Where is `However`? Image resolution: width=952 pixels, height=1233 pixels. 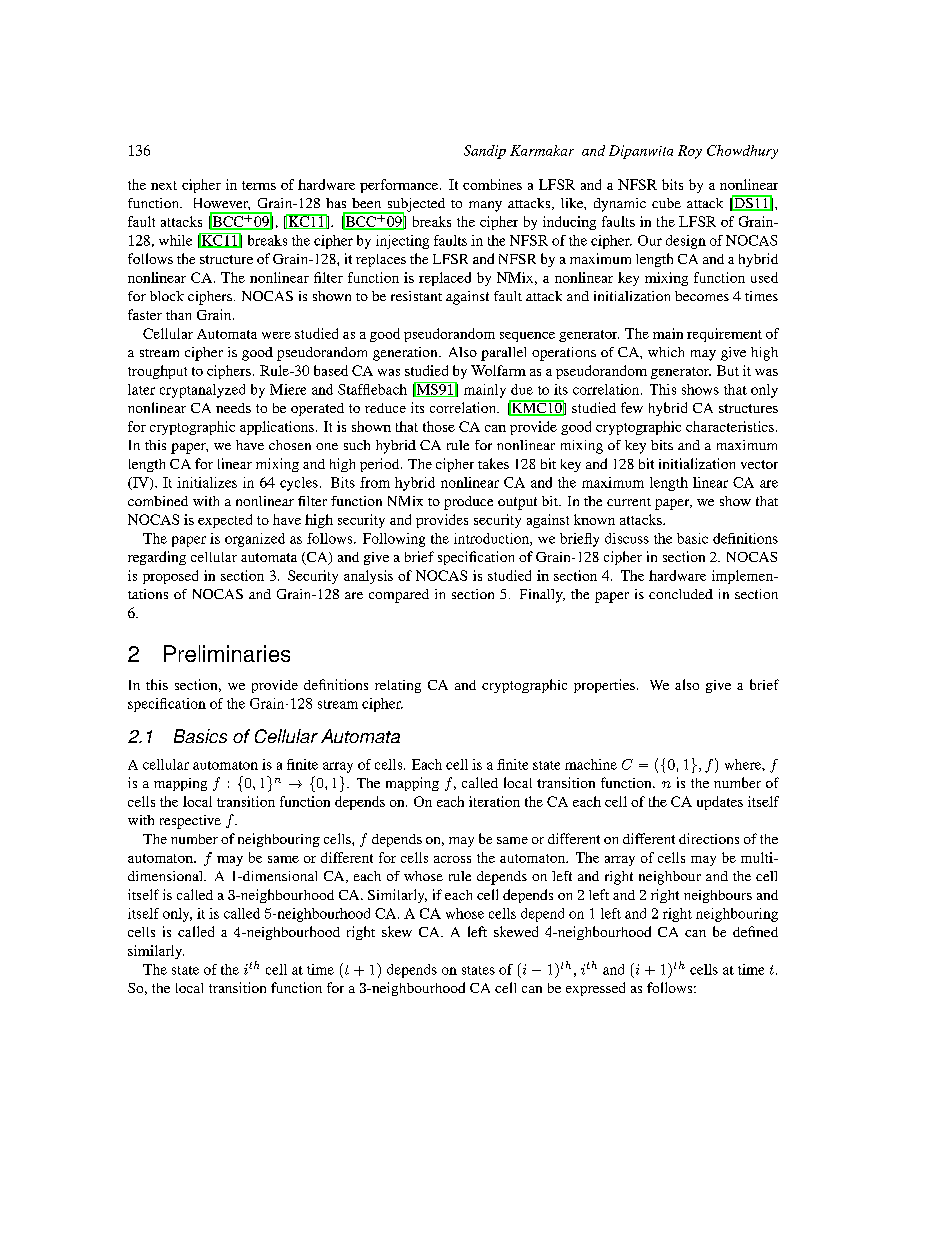
However is located at coordinates (222, 204).
